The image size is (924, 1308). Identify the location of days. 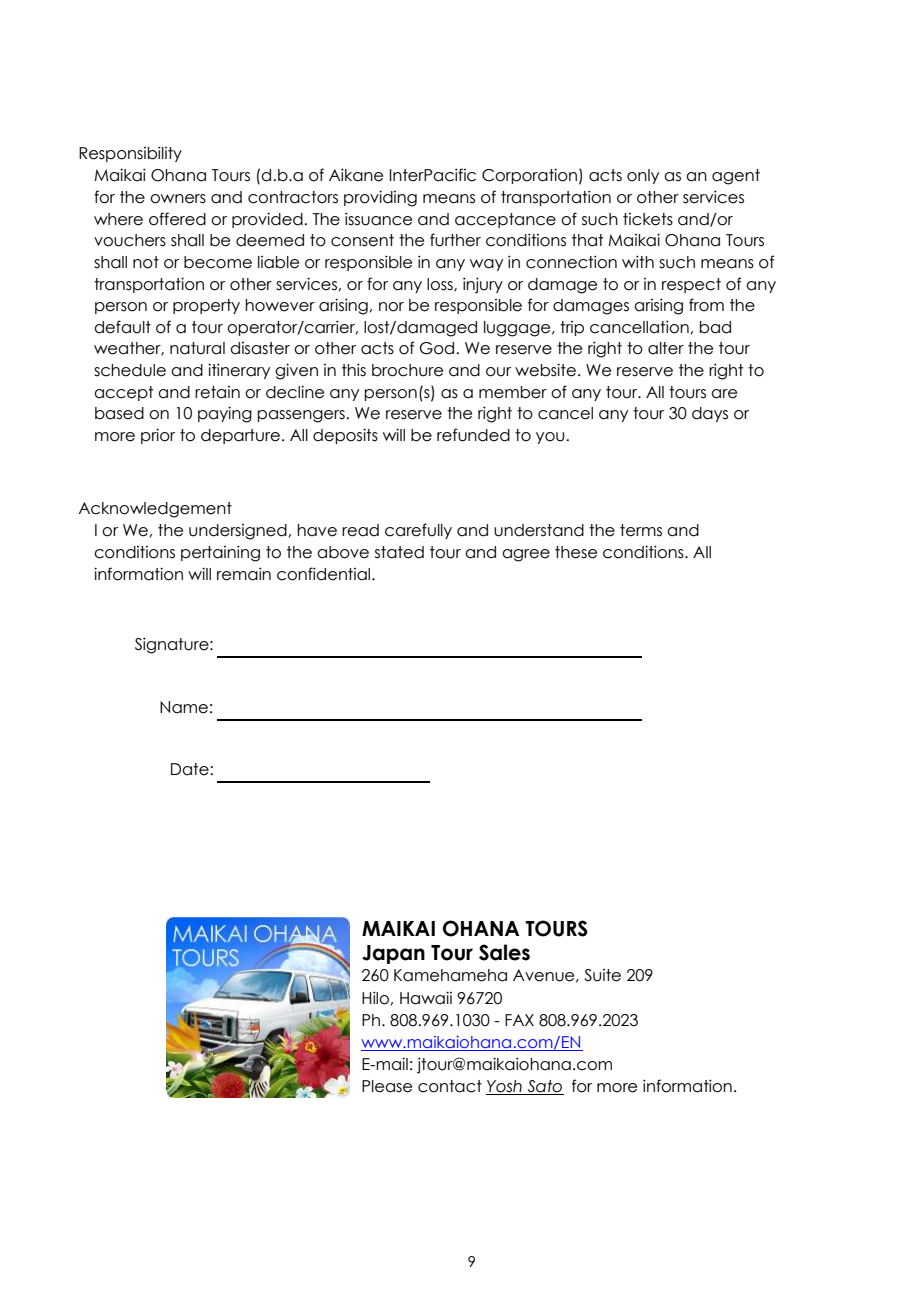
(710, 414).
